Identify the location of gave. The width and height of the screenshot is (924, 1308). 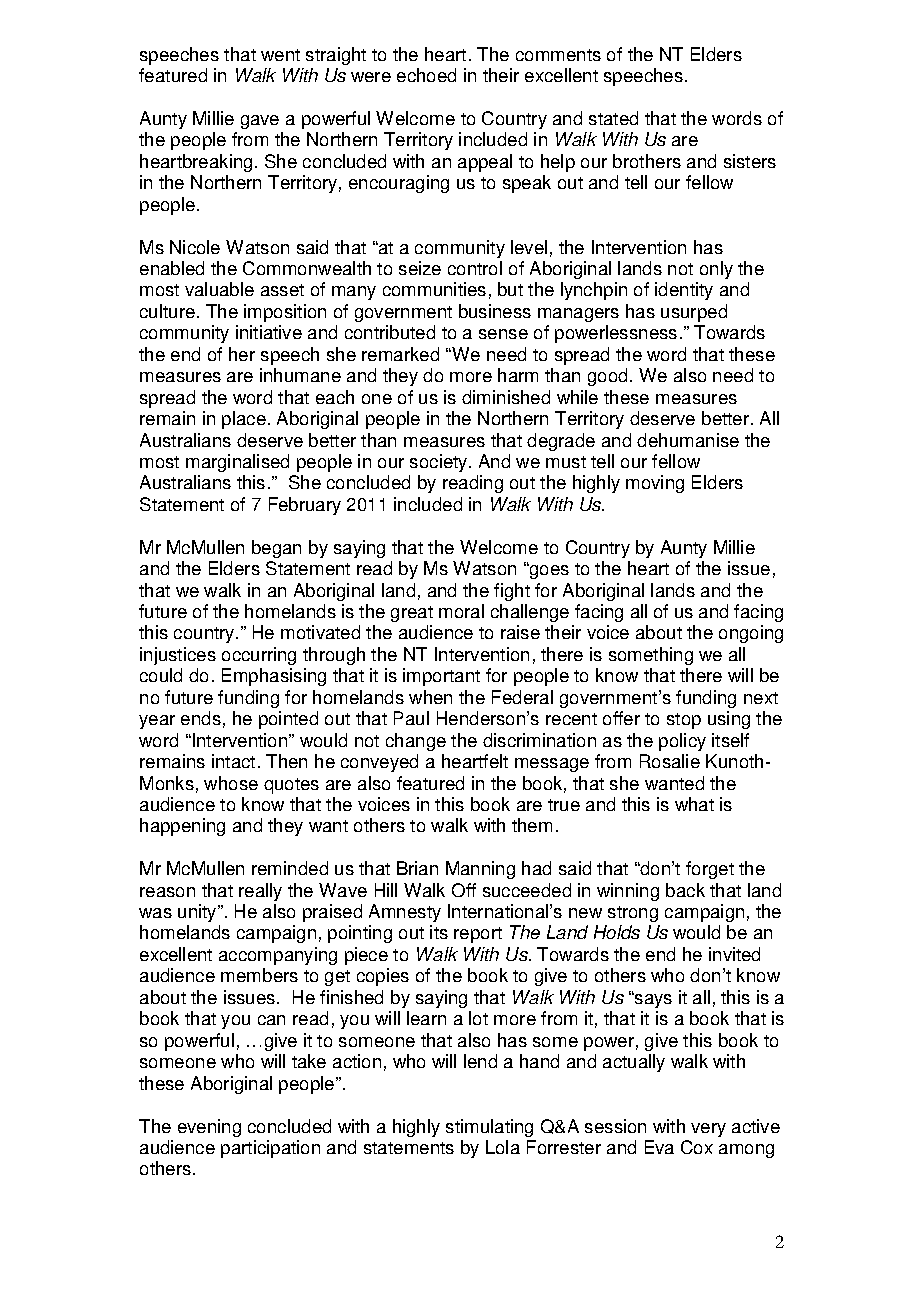
(260, 122).
